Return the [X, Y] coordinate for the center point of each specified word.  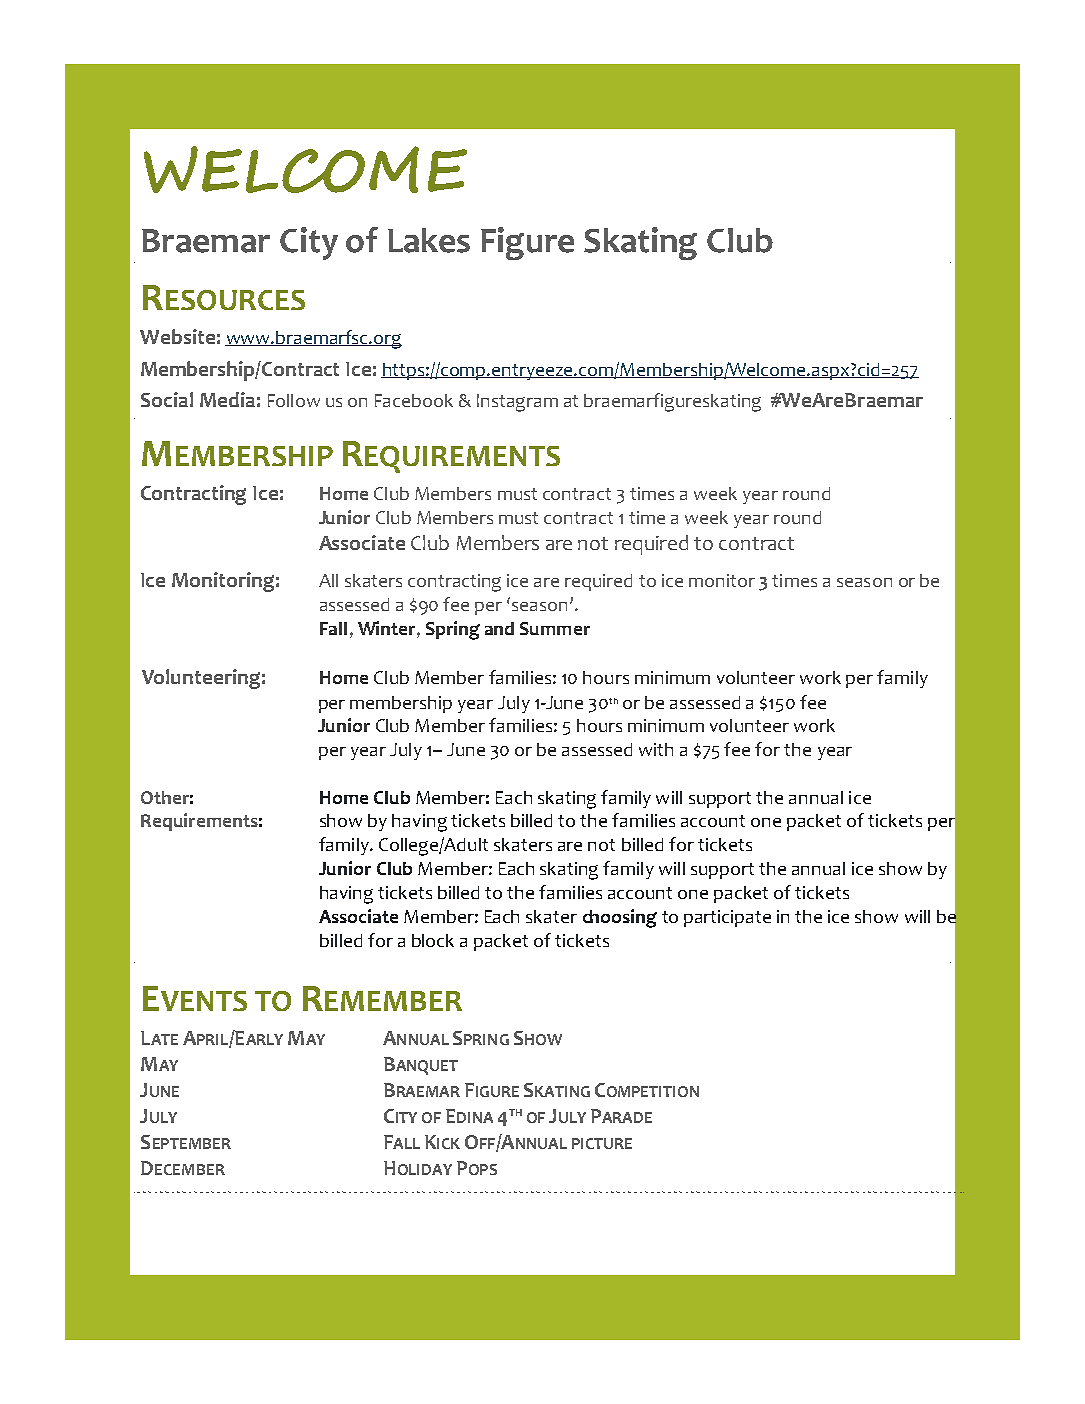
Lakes [429, 240]
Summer [555, 628]
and [499, 628]
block [433, 940]
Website [177, 336]
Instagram [517, 403]
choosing [620, 918]
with [656, 749]
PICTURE [602, 1143]
